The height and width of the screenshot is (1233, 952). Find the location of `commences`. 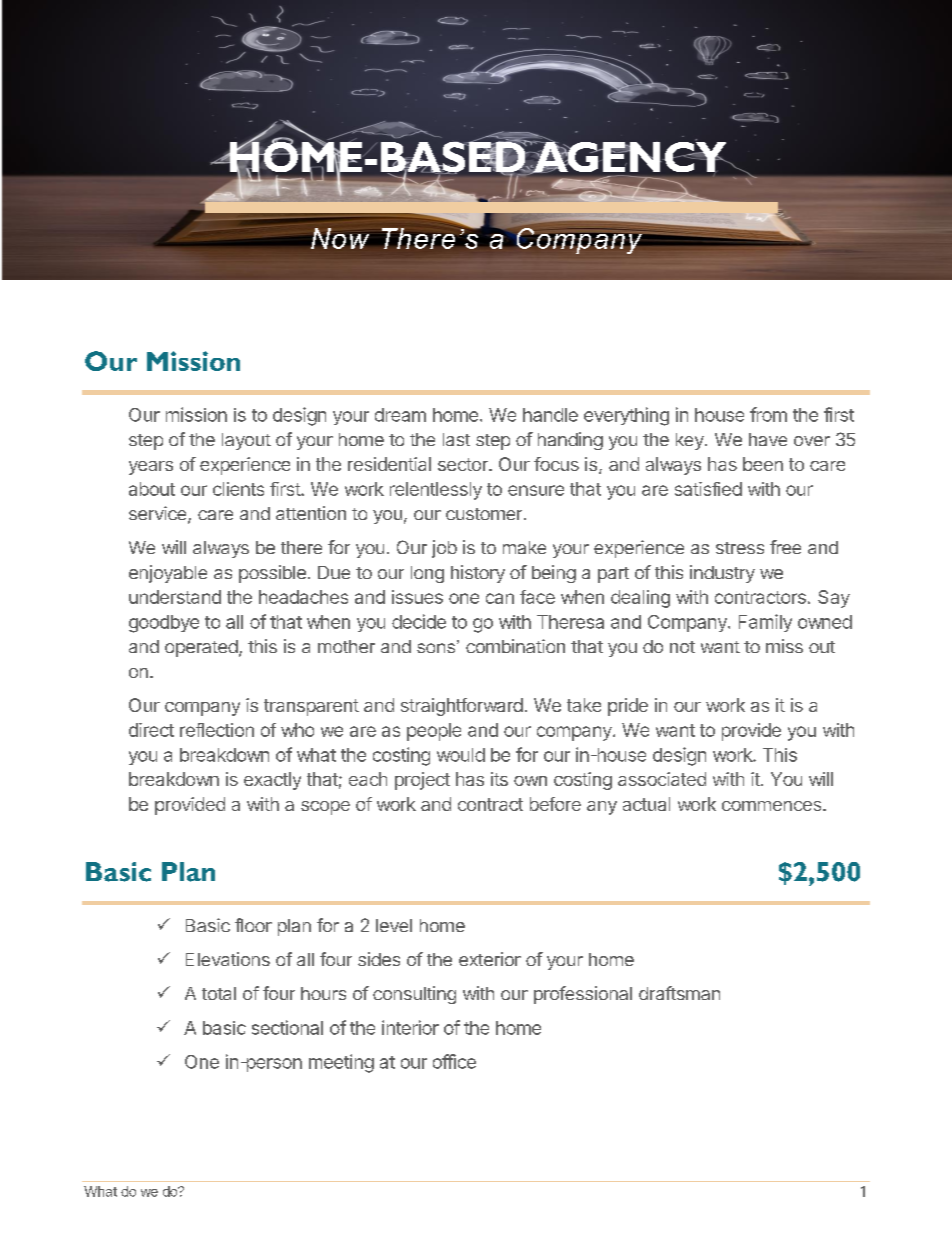

commences is located at coordinates (773, 806).
